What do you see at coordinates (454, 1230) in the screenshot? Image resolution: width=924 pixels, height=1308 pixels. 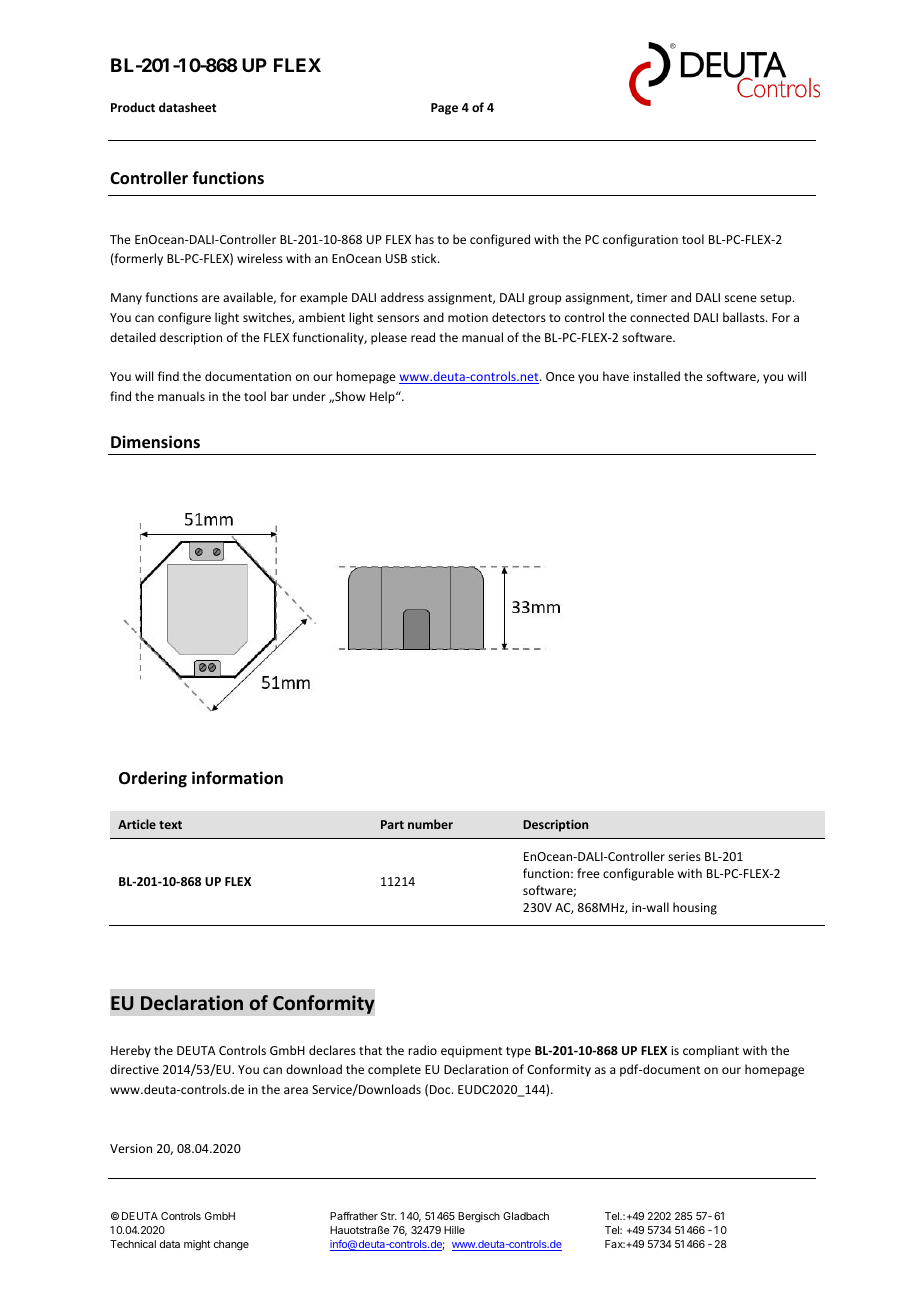 I see `Hille` at bounding box center [454, 1230].
